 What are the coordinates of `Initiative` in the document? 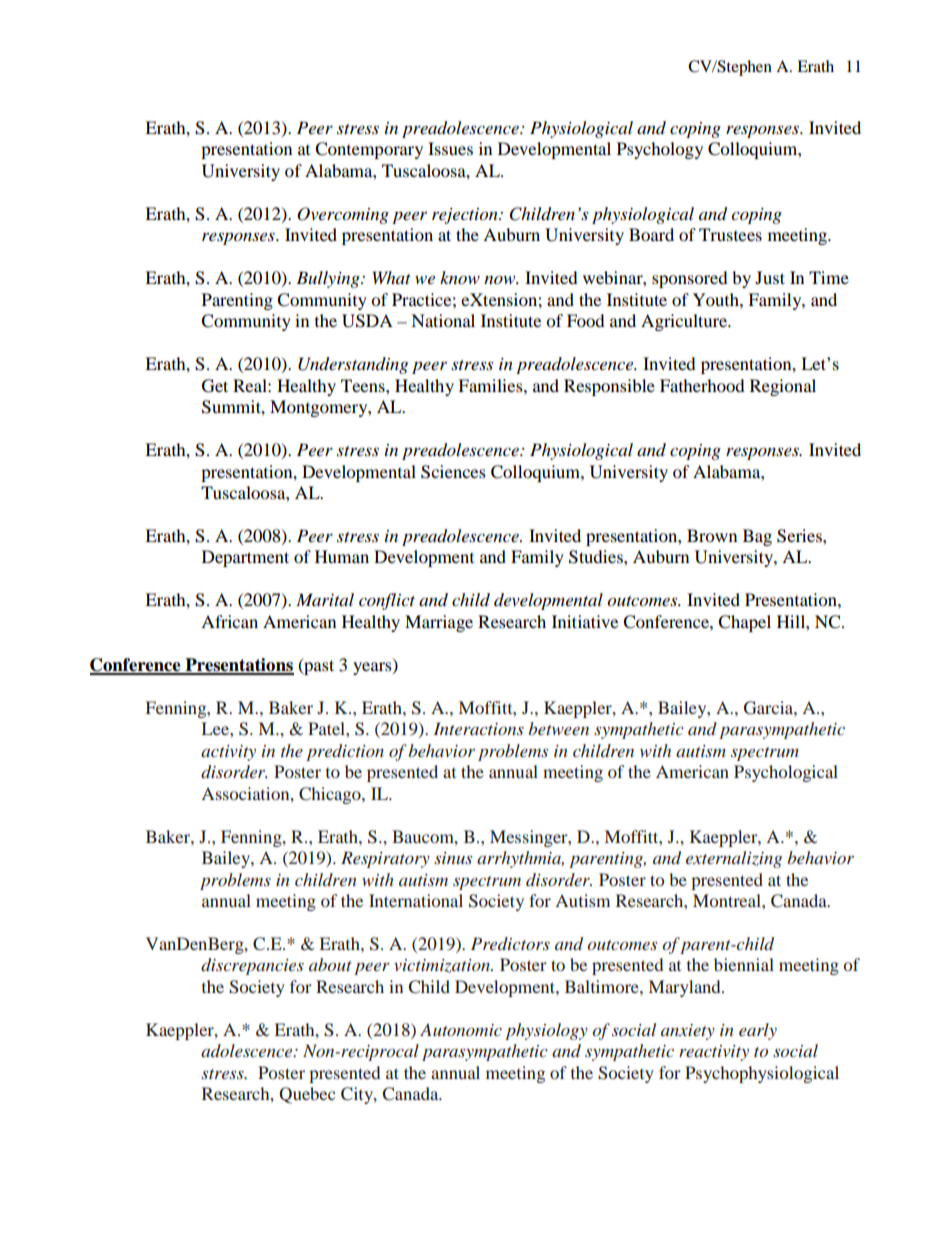 It's located at (585, 621).
